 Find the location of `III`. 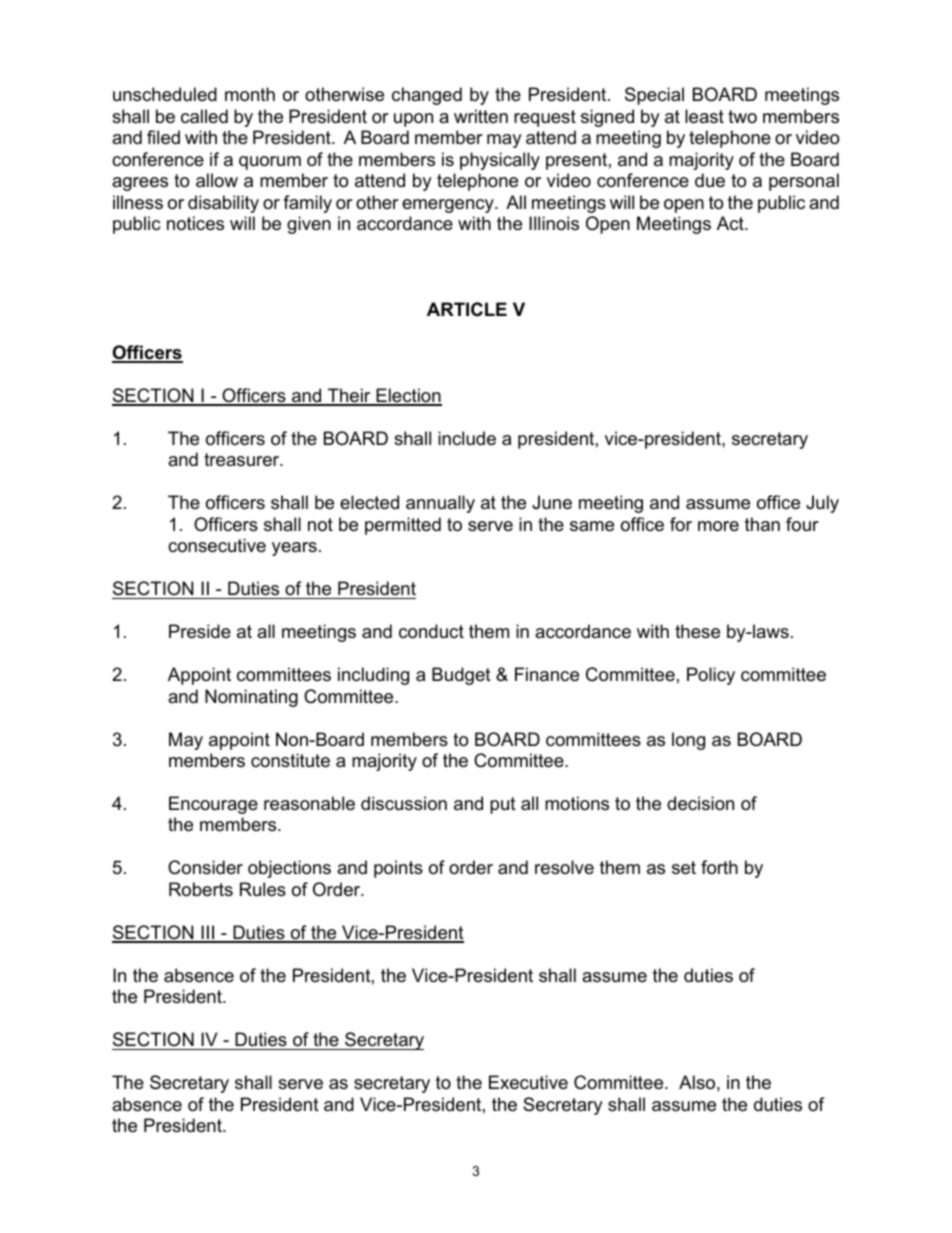

III is located at coordinates (207, 933).
